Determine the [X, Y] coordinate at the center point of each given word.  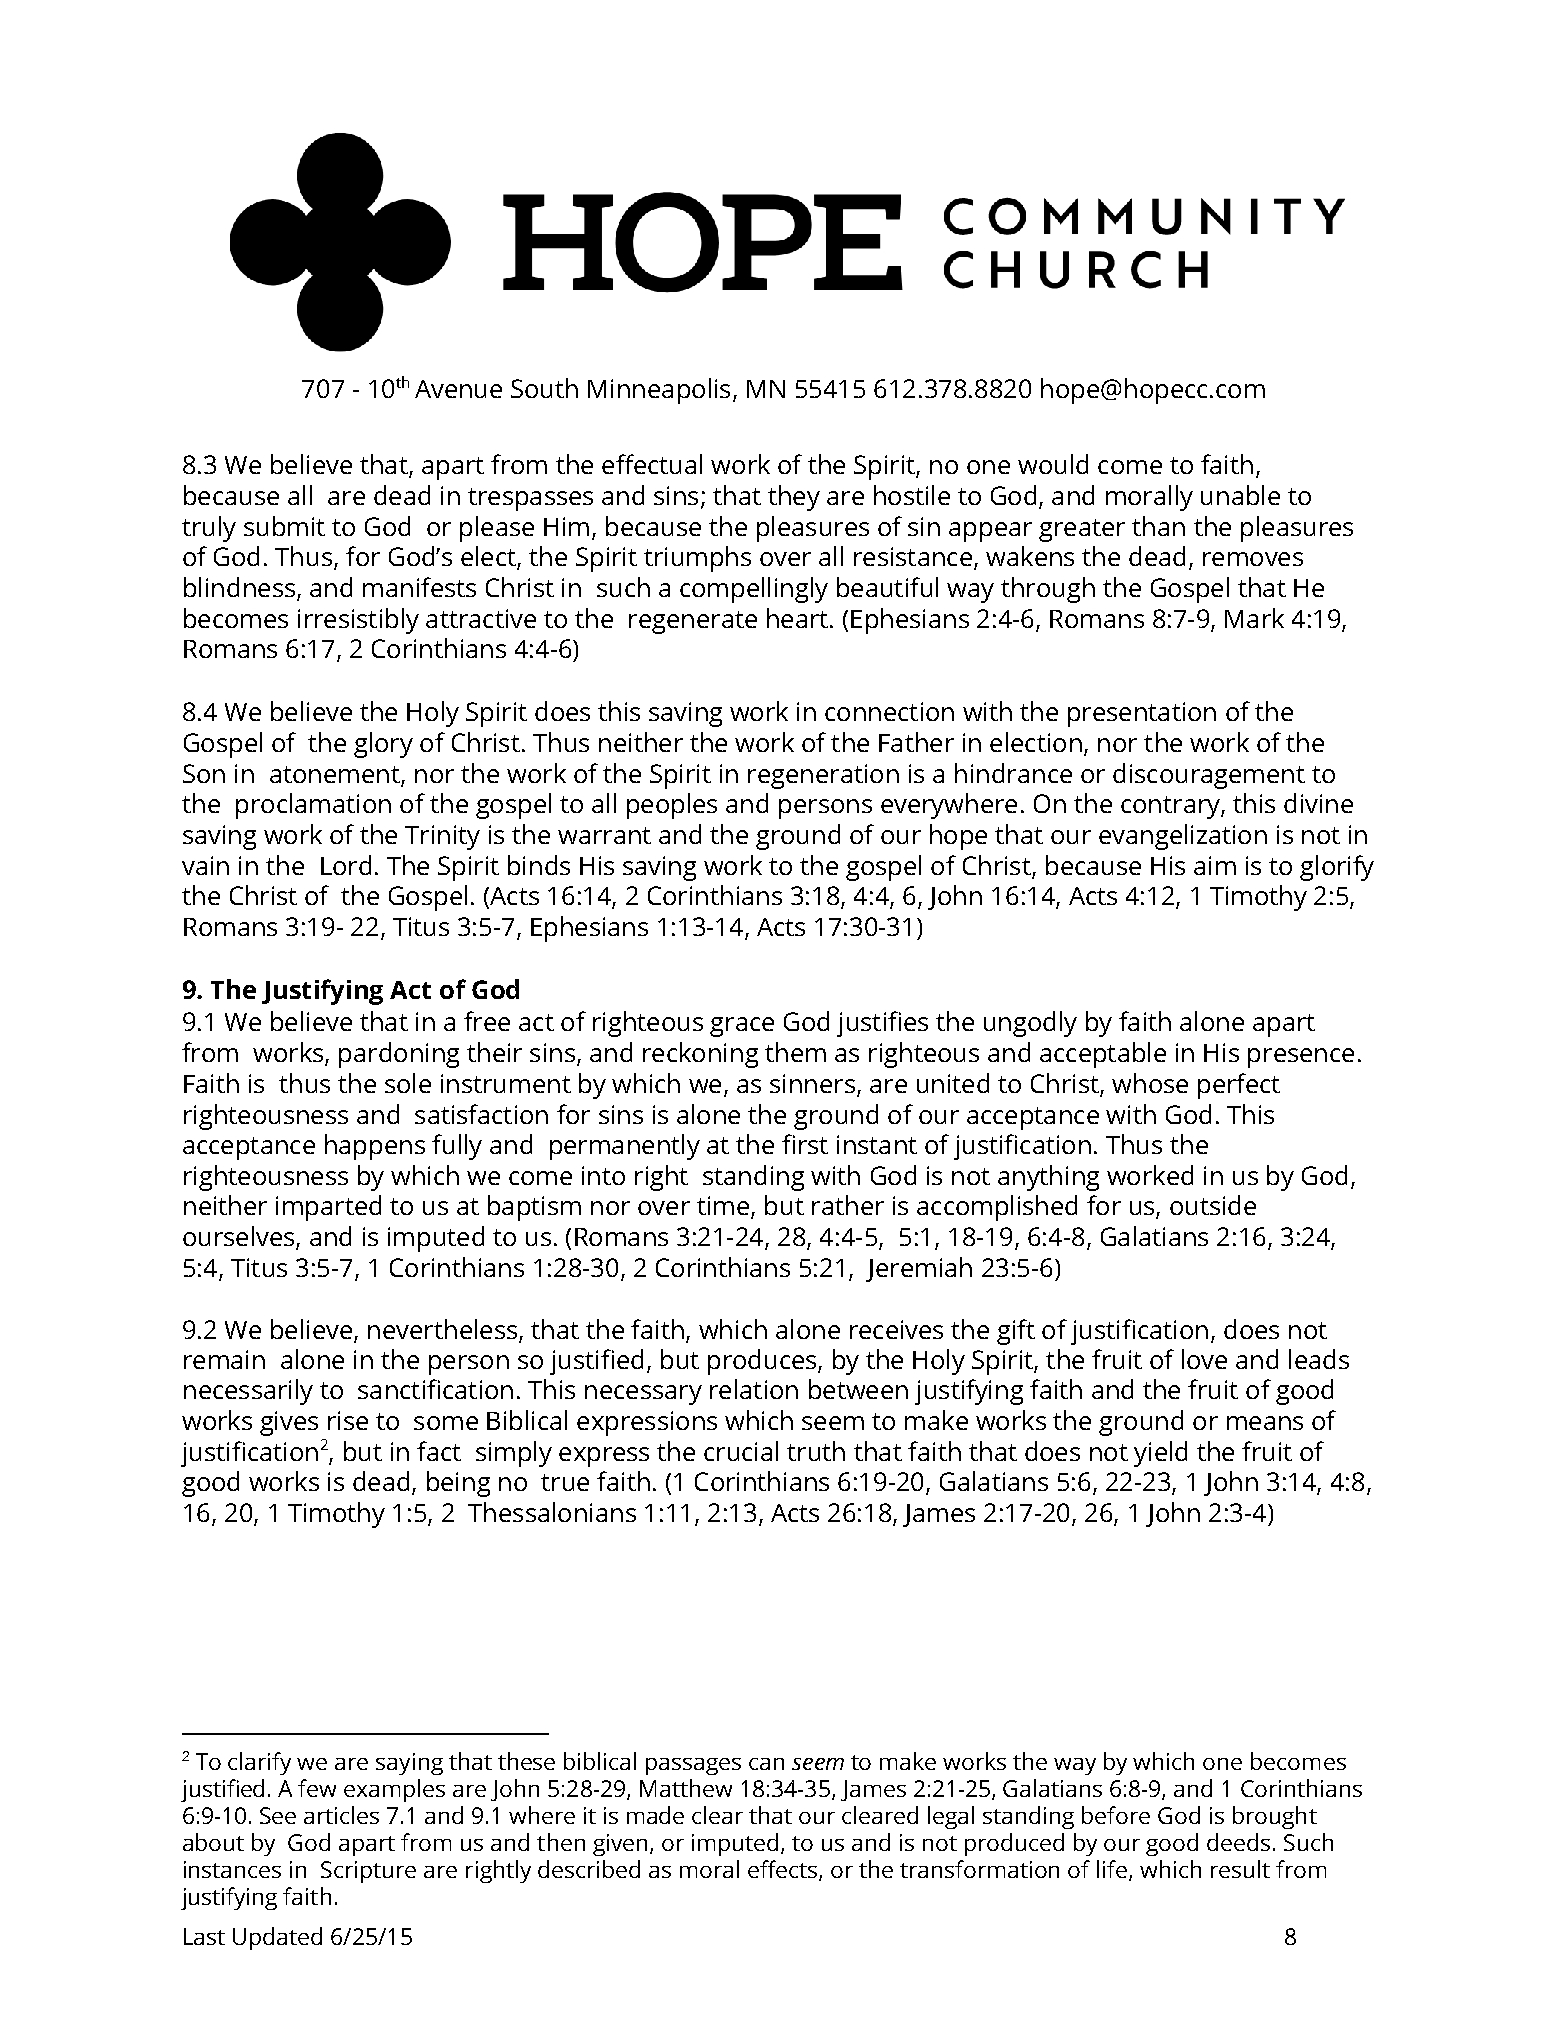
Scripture [368, 1872]
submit [284, 526]
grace [742, 1027]
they [794, 498]
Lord [346, 865]
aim [1215, 865]
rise [348, 1420]
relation [754, 1389]
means [1265, 1423]
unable [1240, 495]
